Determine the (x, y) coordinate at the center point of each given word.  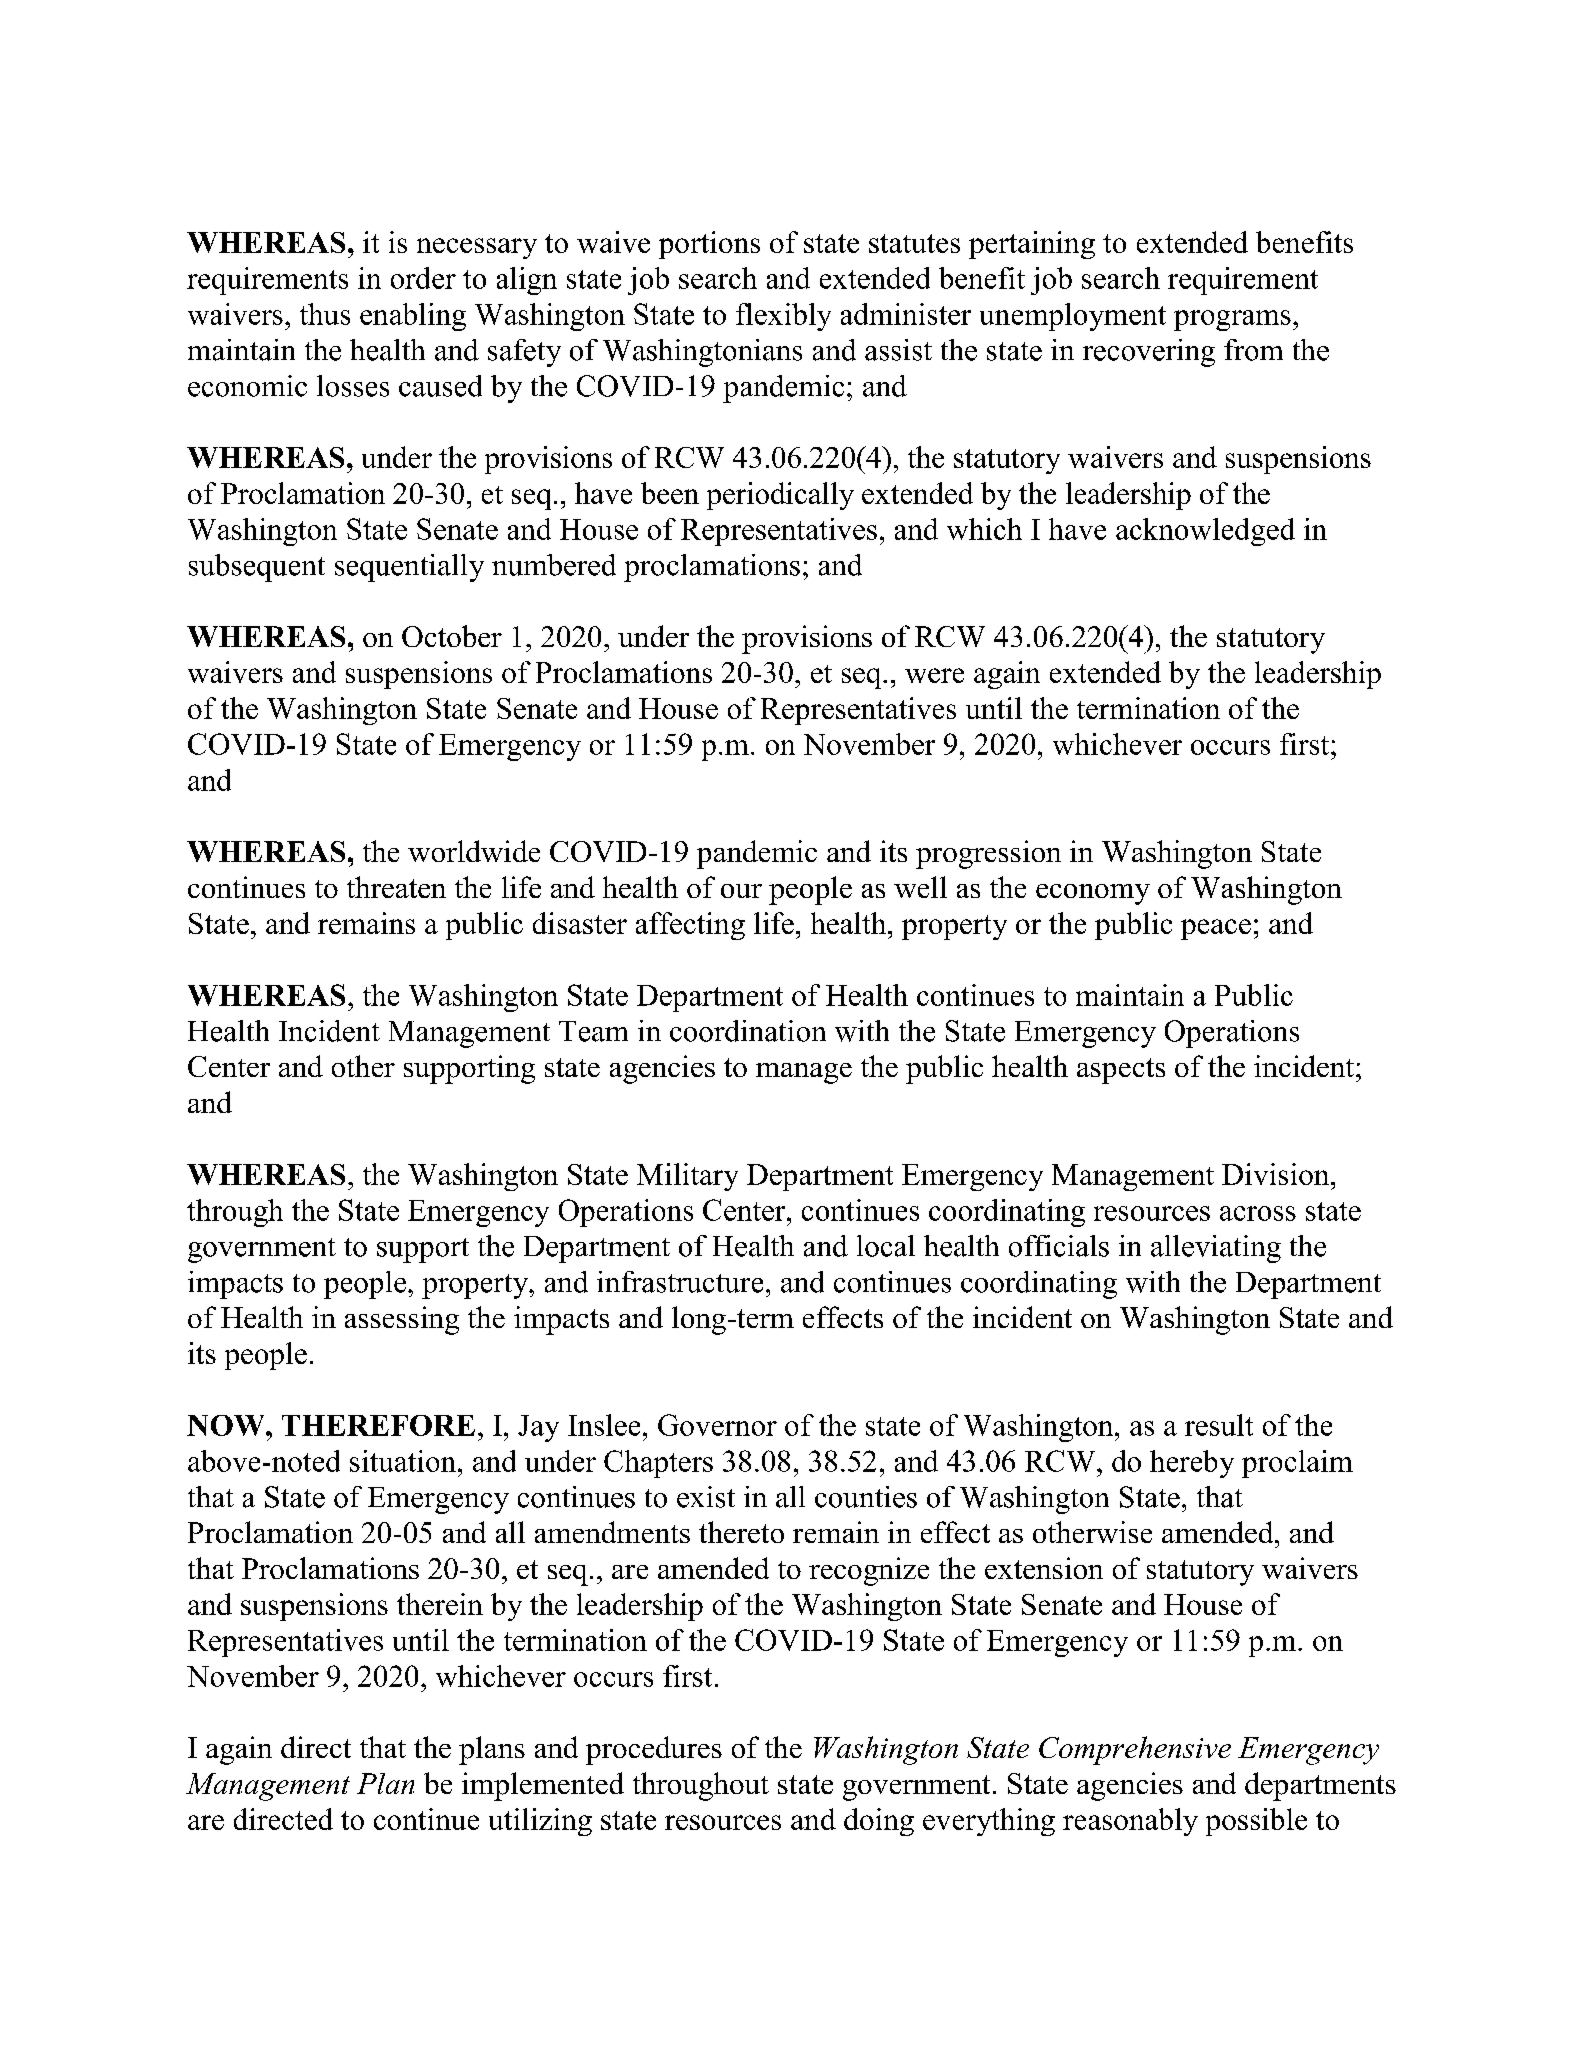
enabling (413, 317)
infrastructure (680, 1282)
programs (1232, 320)
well (920, 887)
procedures (654, 1750)
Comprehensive (1135, 1750)
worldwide (474, 851)
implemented (543, 1786)
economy (1093, 894)
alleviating (1216, 1249)
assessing (402, 1320)
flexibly (783, 317)
